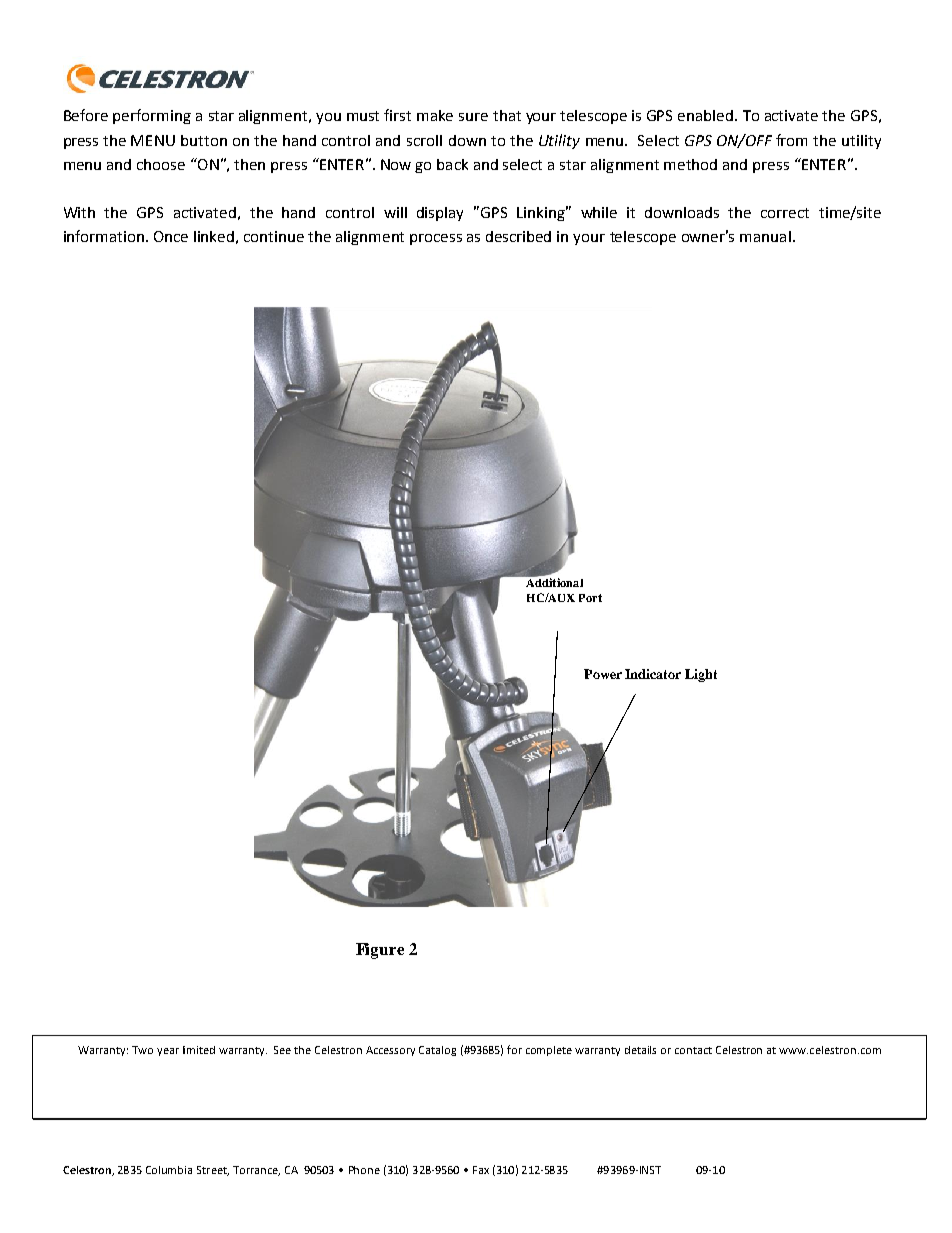 The width and height of the screenshot is (952, 1233). Describe the element at coordinates (424, 140) in the screenshot. I see `scroll` at that location.
